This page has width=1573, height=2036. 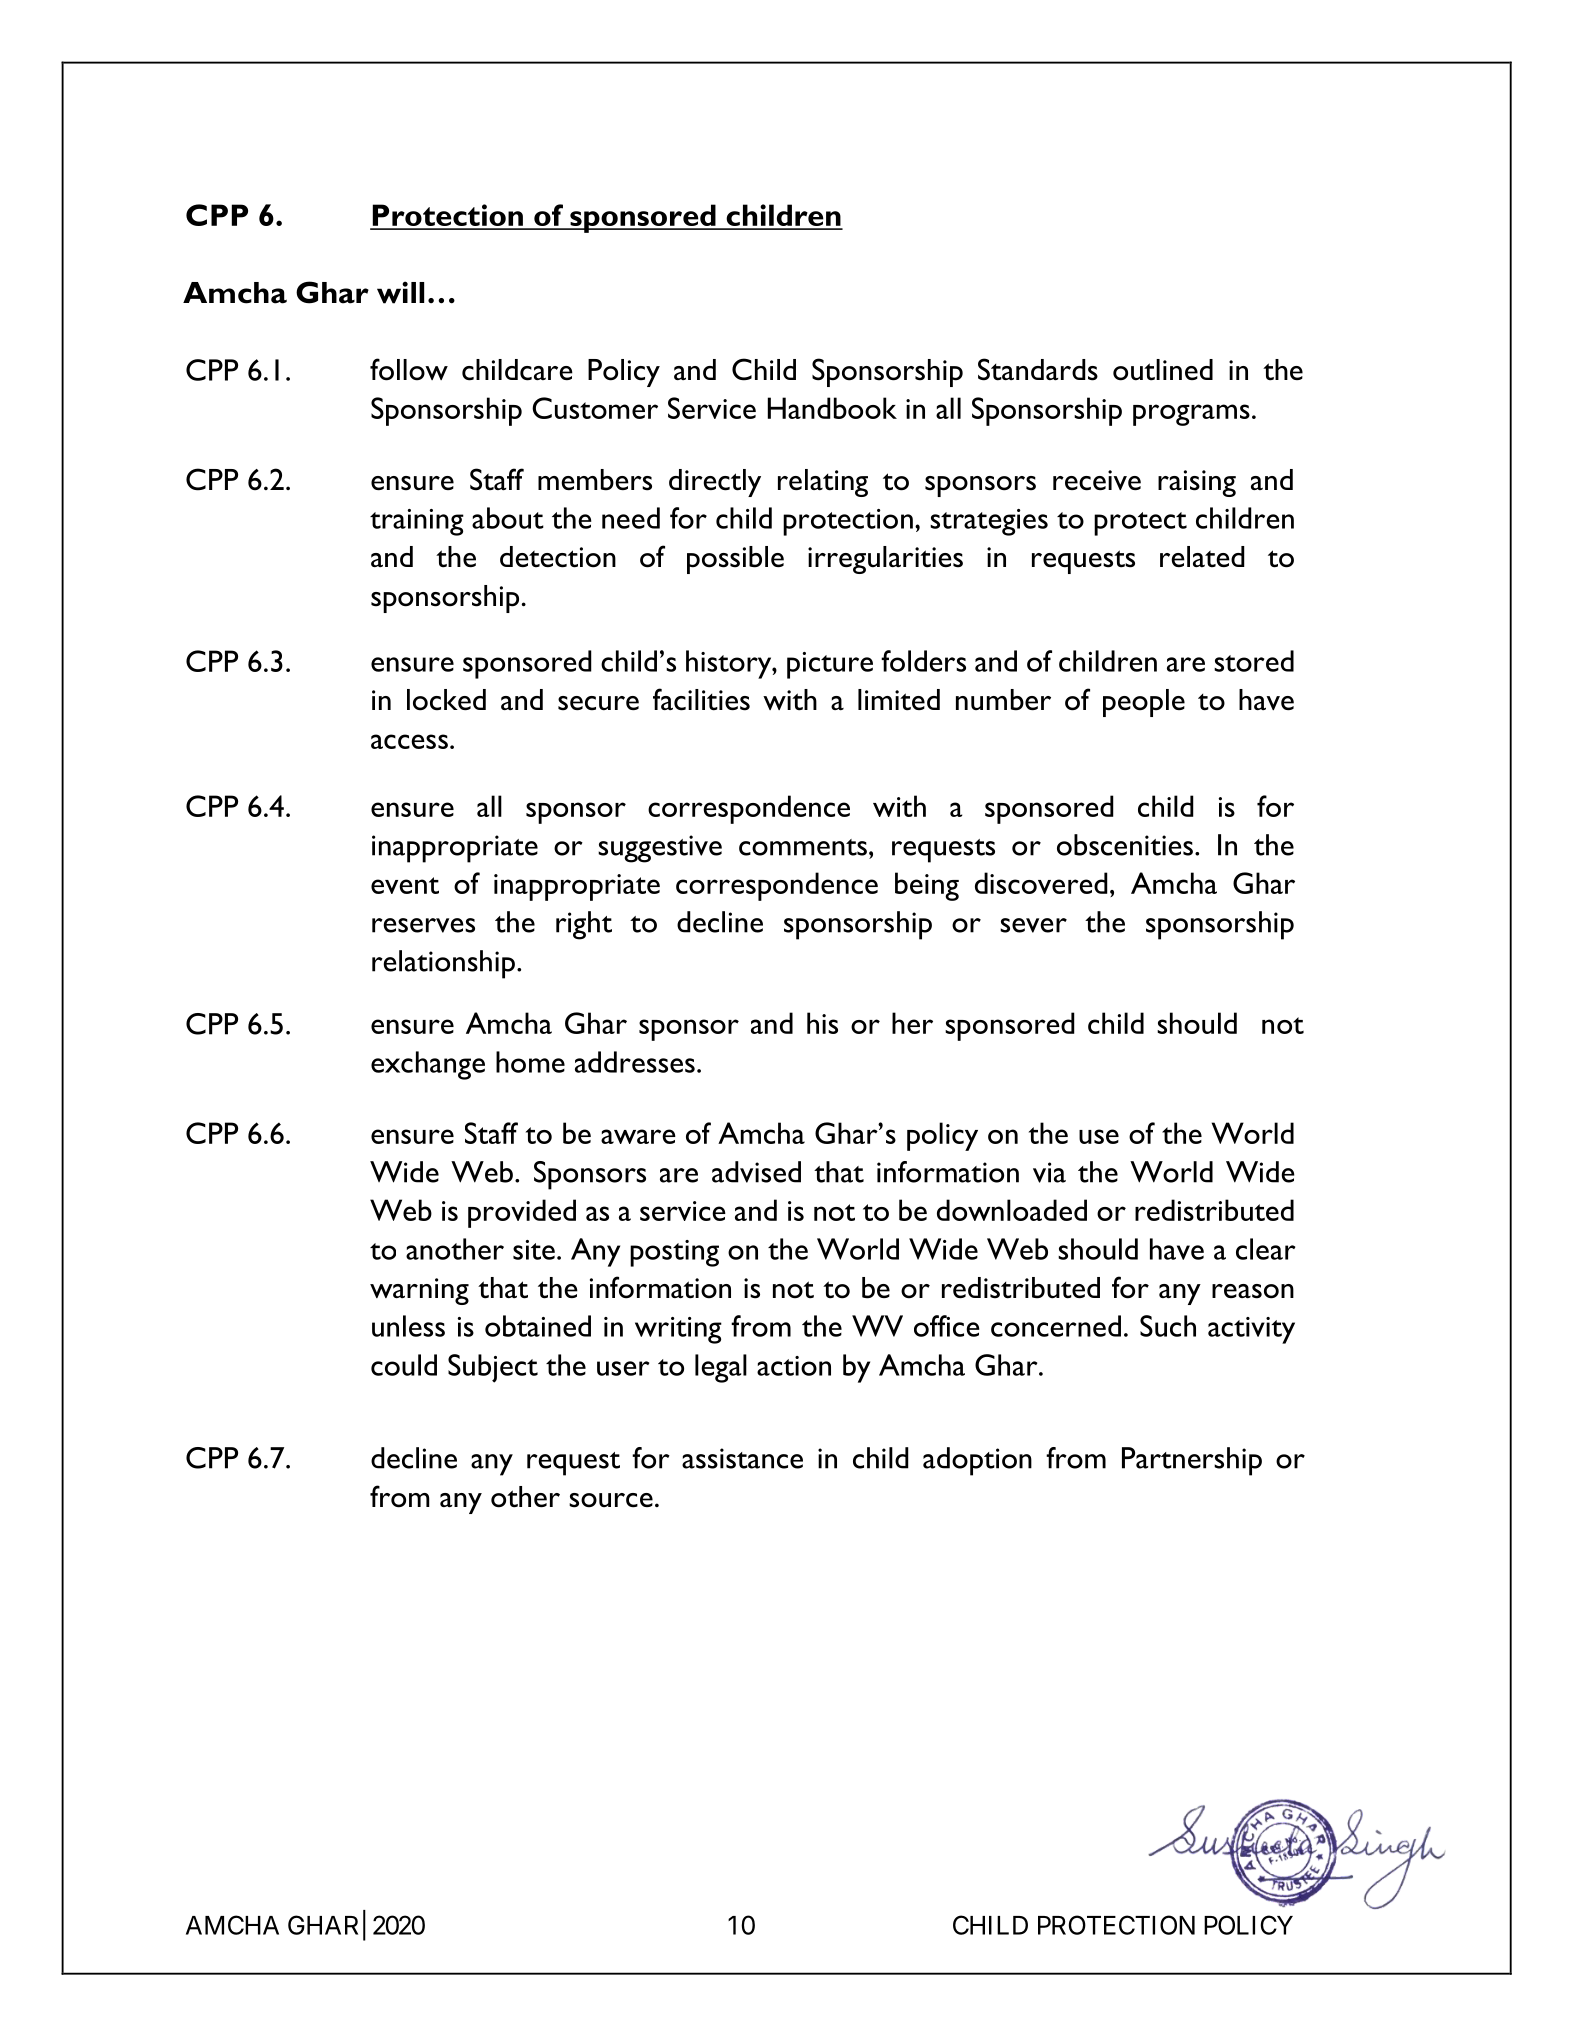 I want to click on advised, so click(x=756, y=1172).
